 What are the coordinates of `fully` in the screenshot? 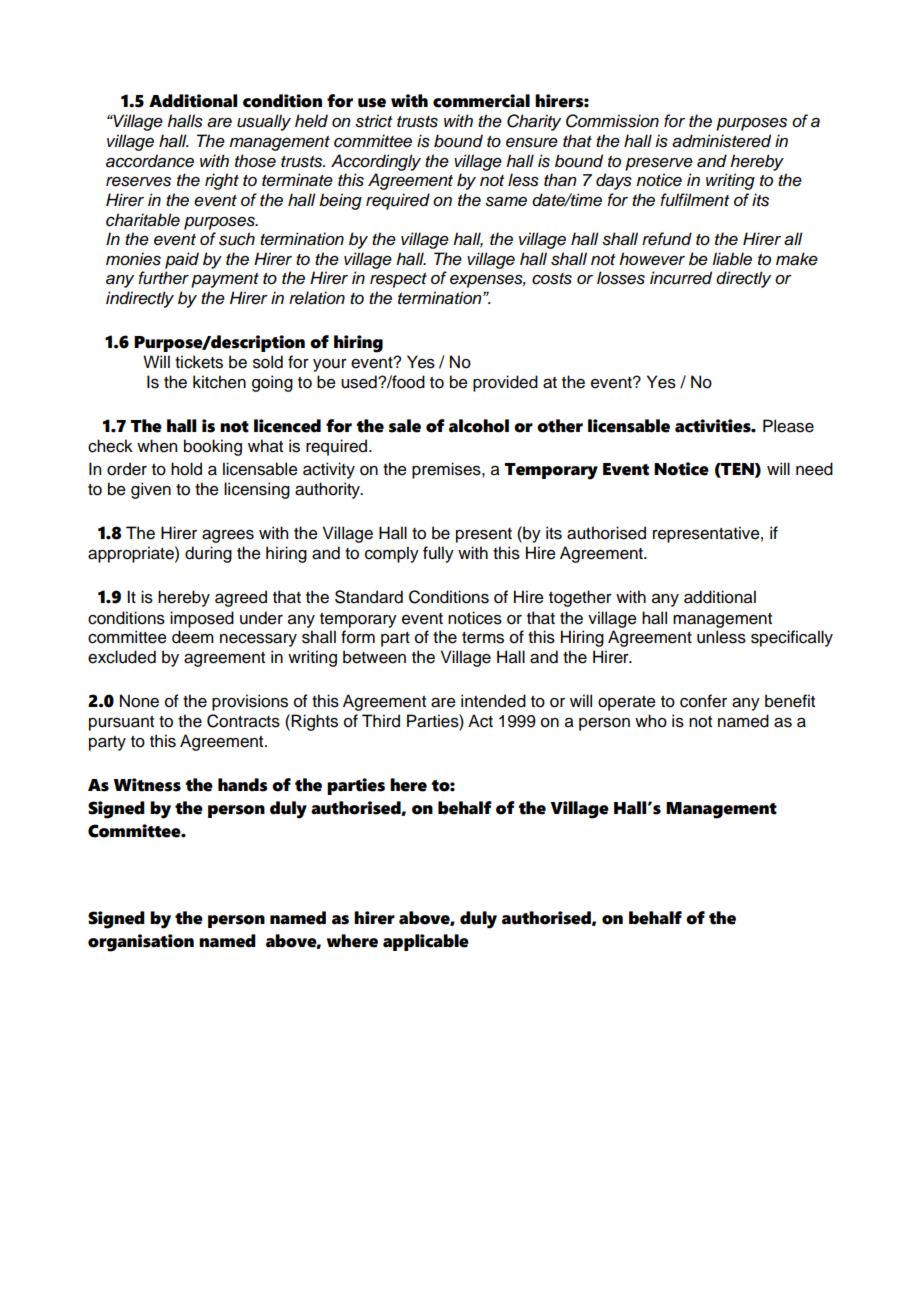 It's located at (438, 554).
